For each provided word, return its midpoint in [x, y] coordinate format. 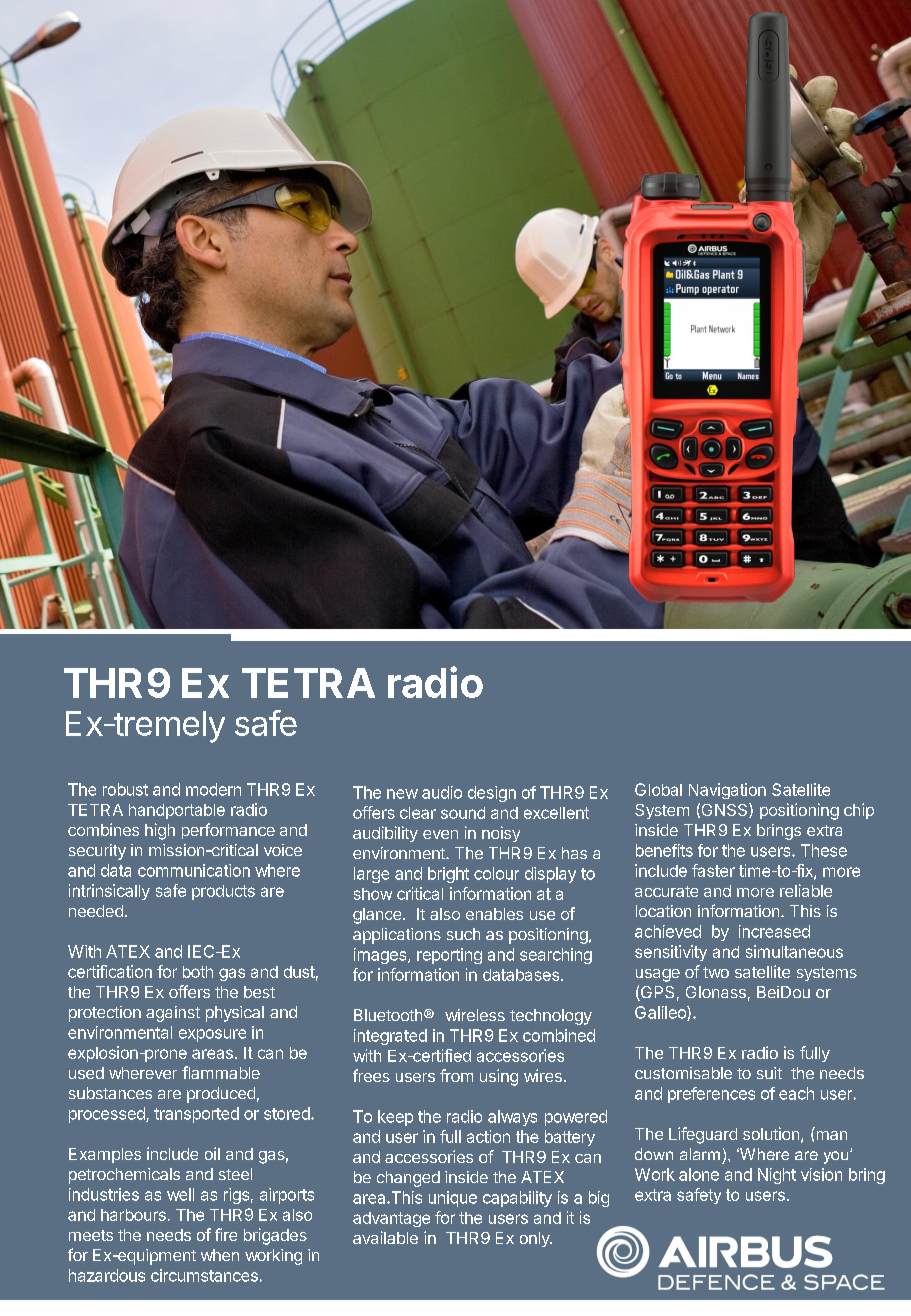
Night [777, 1176]
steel [235, 1174]
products [223, 892]
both [198, 972]
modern [213, 789]
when [220, 1255]
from [456, 1075]
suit [769, 1073]
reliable [806, 890]
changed [408, 1179]
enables [494, 914]
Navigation [727, 791]
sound [463, 813]
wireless [475, 1015]
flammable [221, 1072]
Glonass [716, 992]
